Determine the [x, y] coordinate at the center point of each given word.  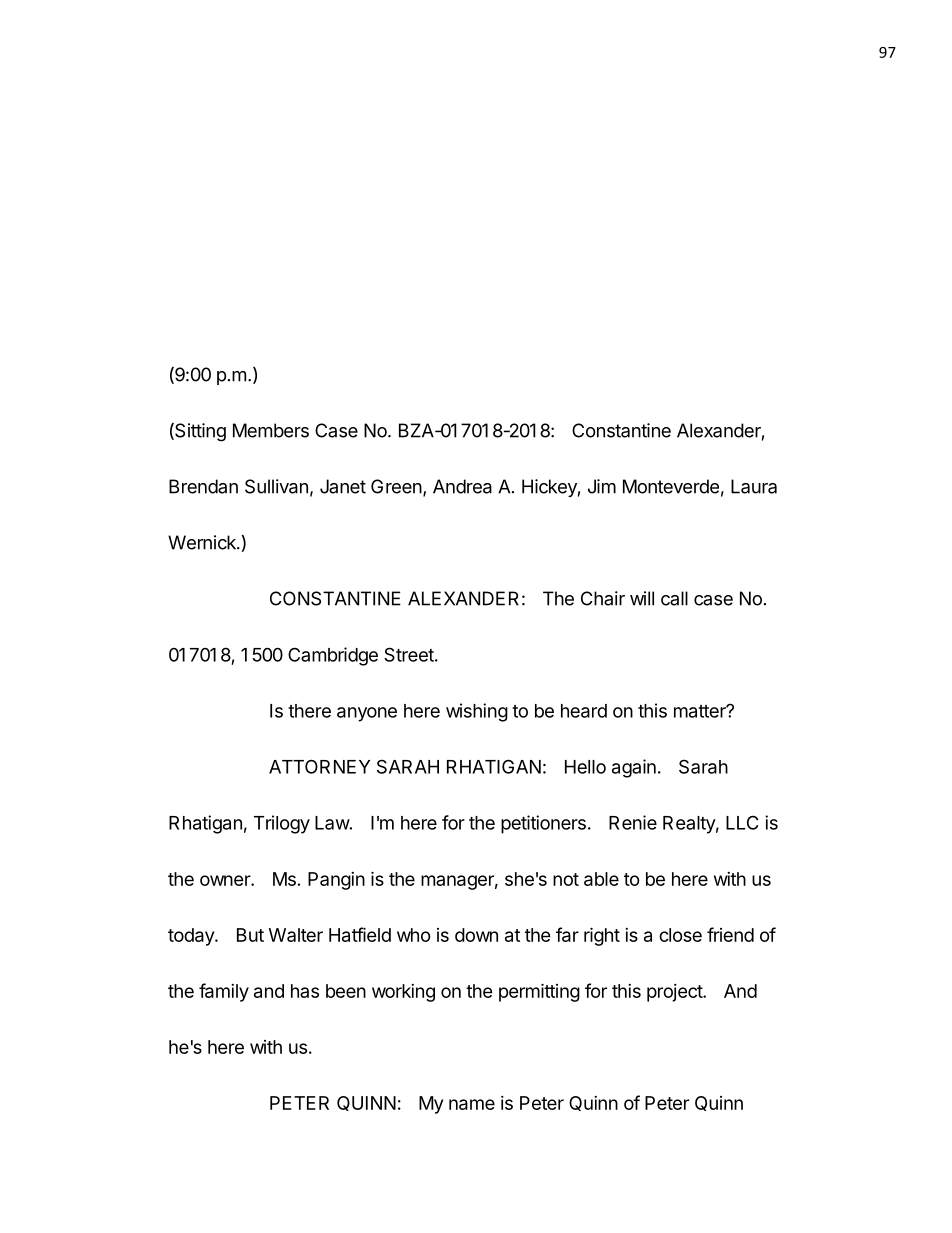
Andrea [462, 486]
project [675, 993]
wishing [477, 712]
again [634, 768]
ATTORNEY [319, 766]
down [476, 935]
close [680, 935]
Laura [754, 486]
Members [271, 430]
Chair [603, 598]
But [250, 935]
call [674, 598]
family [224, 992]
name [472, 1104]
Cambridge [333, 656]
